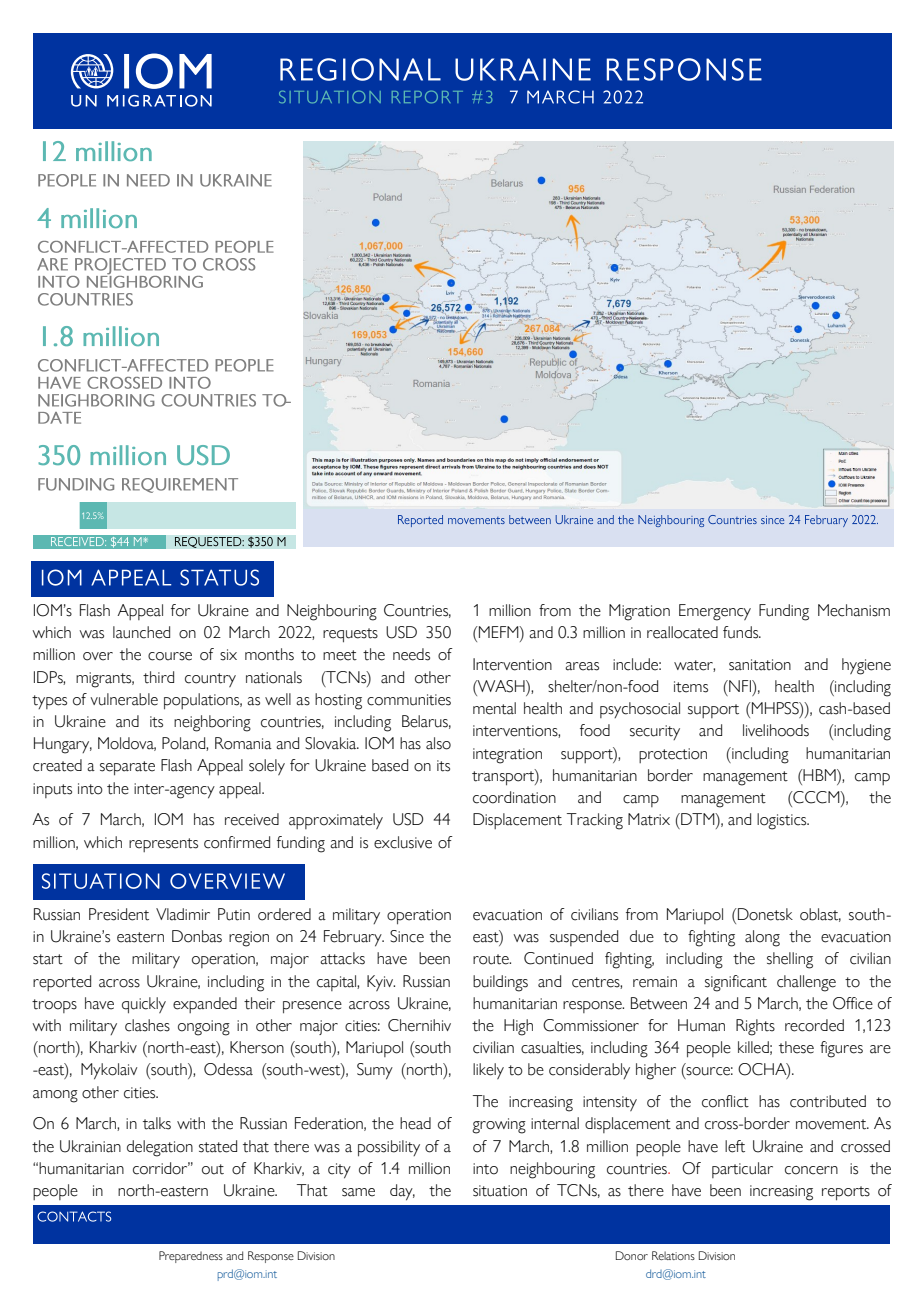 The image size is (924, 1308). I want to click on logistics, so click(783, 821).
